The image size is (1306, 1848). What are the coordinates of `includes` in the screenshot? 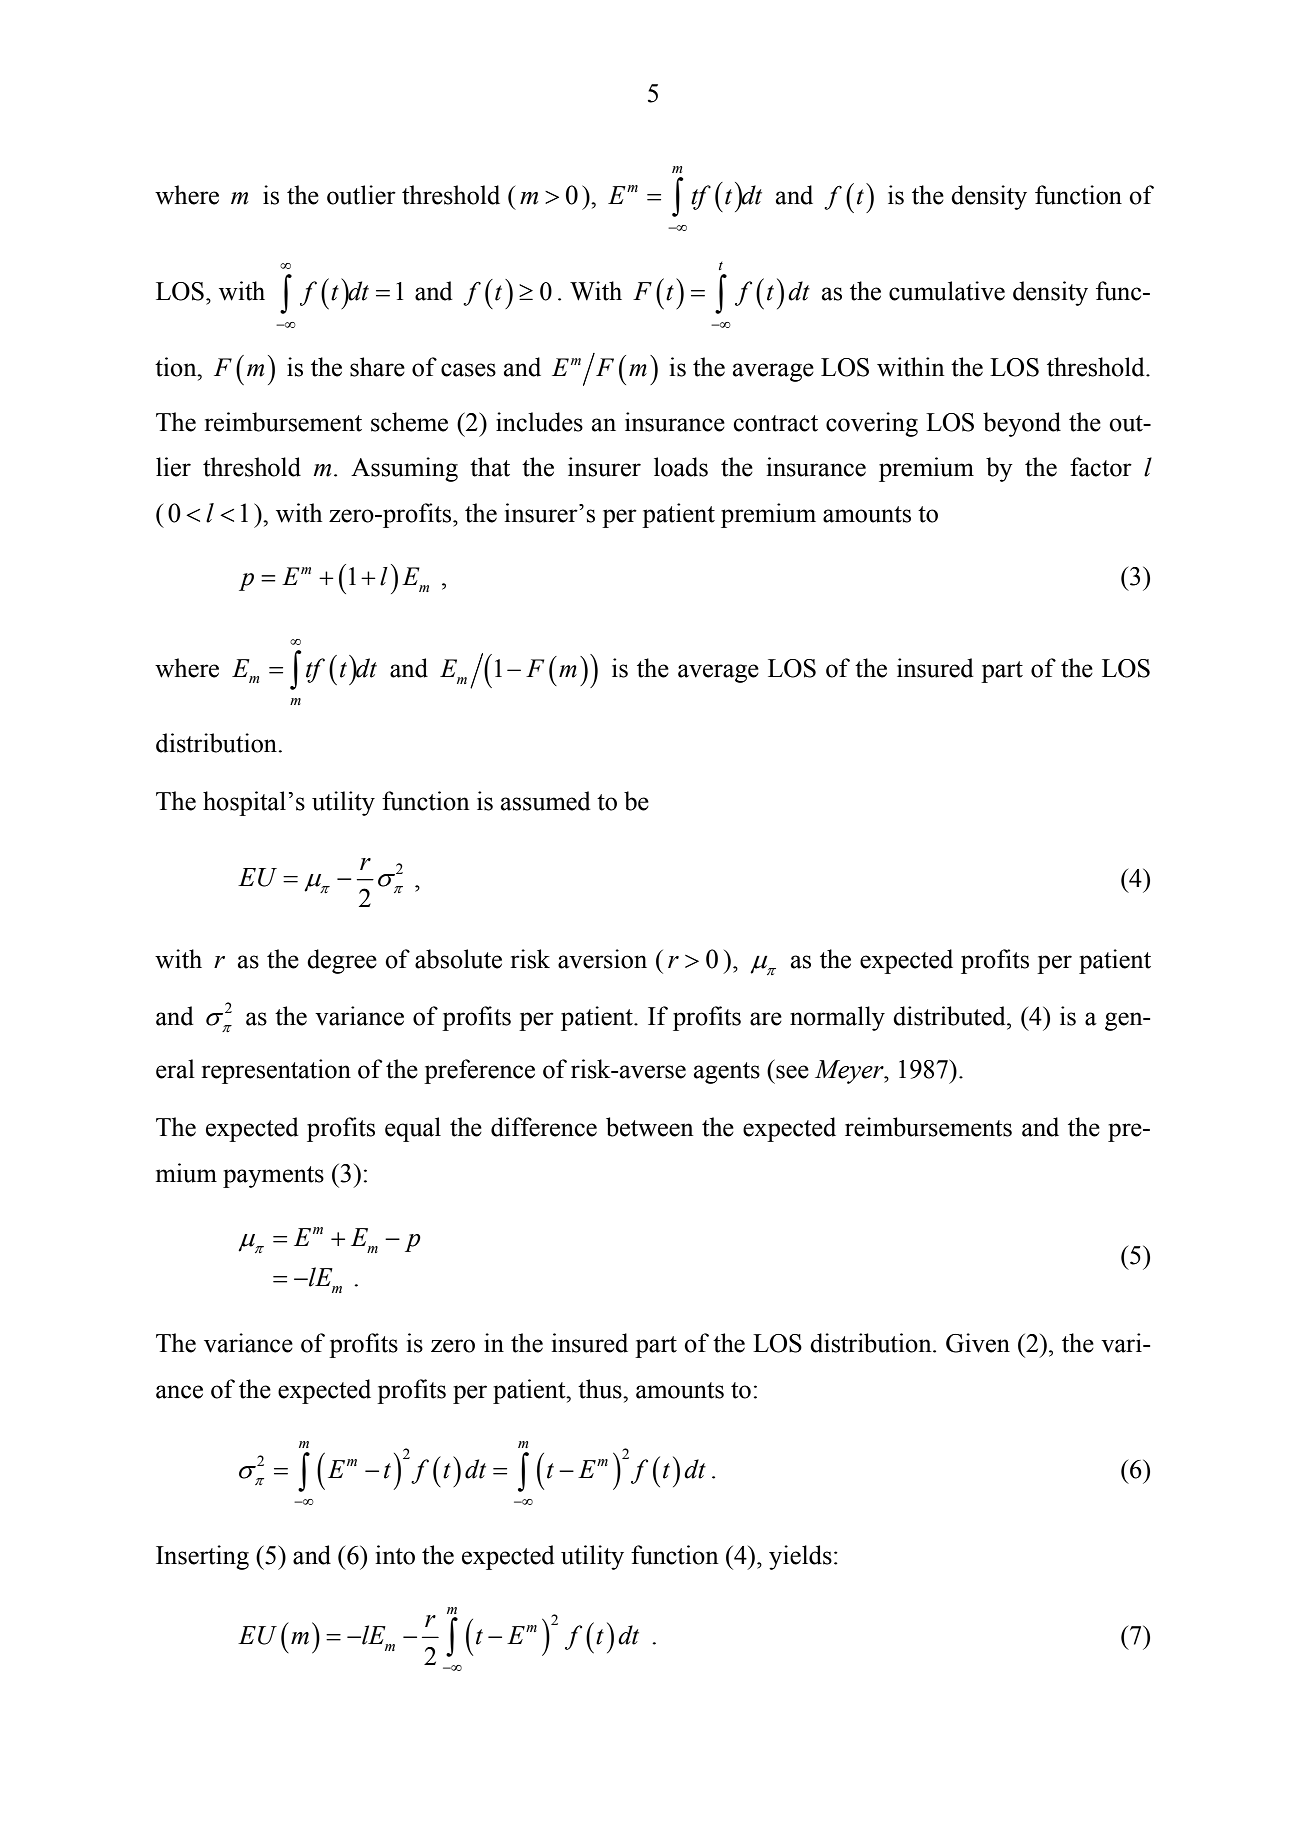 It's located at (539, 422).
